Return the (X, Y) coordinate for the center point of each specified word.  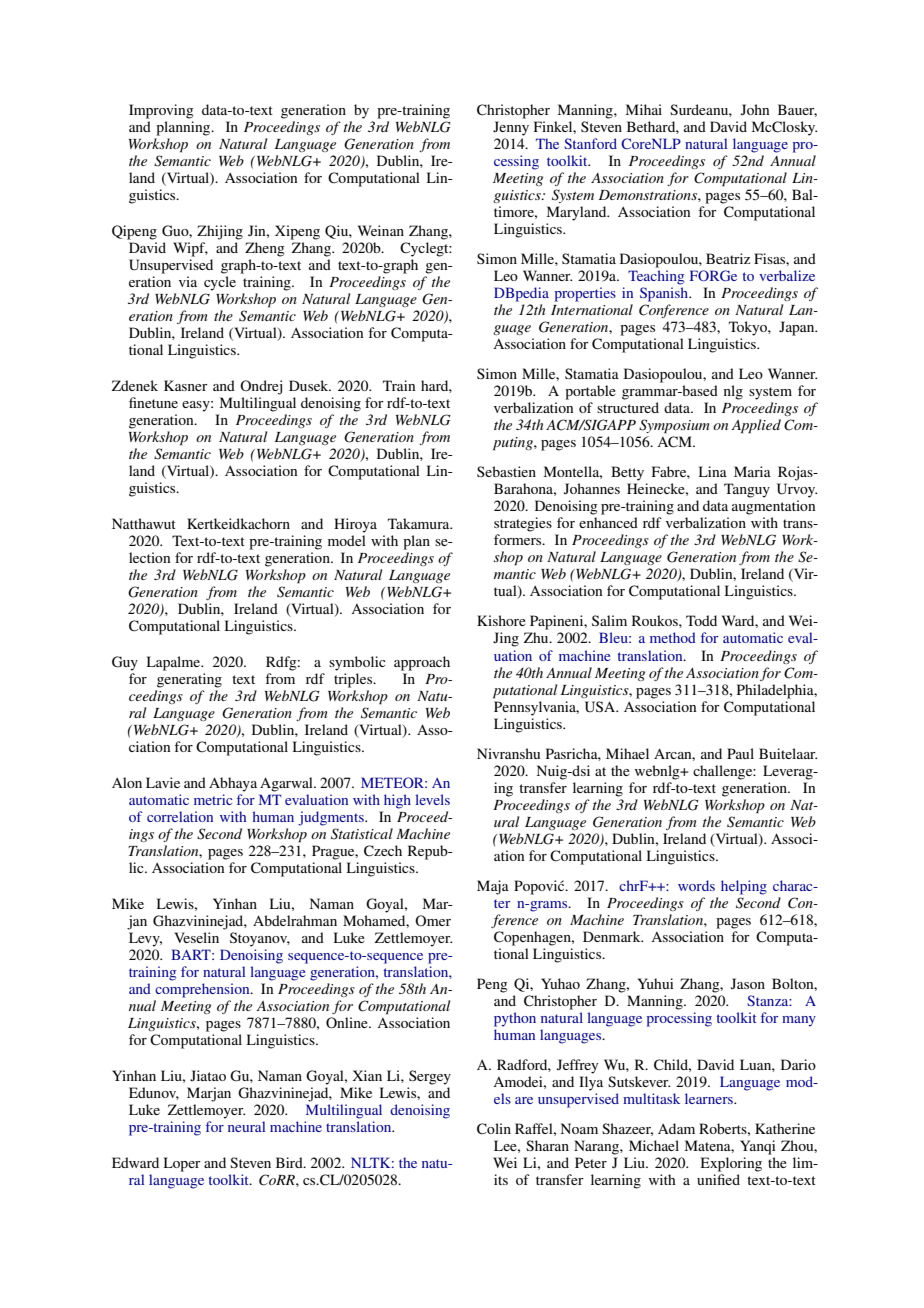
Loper (182, 1164)
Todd (701, 620)
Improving (161, 111)
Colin (494, 1129)
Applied (756, 426)
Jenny (511, 128)
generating (189, 680)
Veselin (196, 937)
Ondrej (261, 387)
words (696, 885)
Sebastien (506, 471)
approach (422, 663)
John (755, 109)
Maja (493, 887)
